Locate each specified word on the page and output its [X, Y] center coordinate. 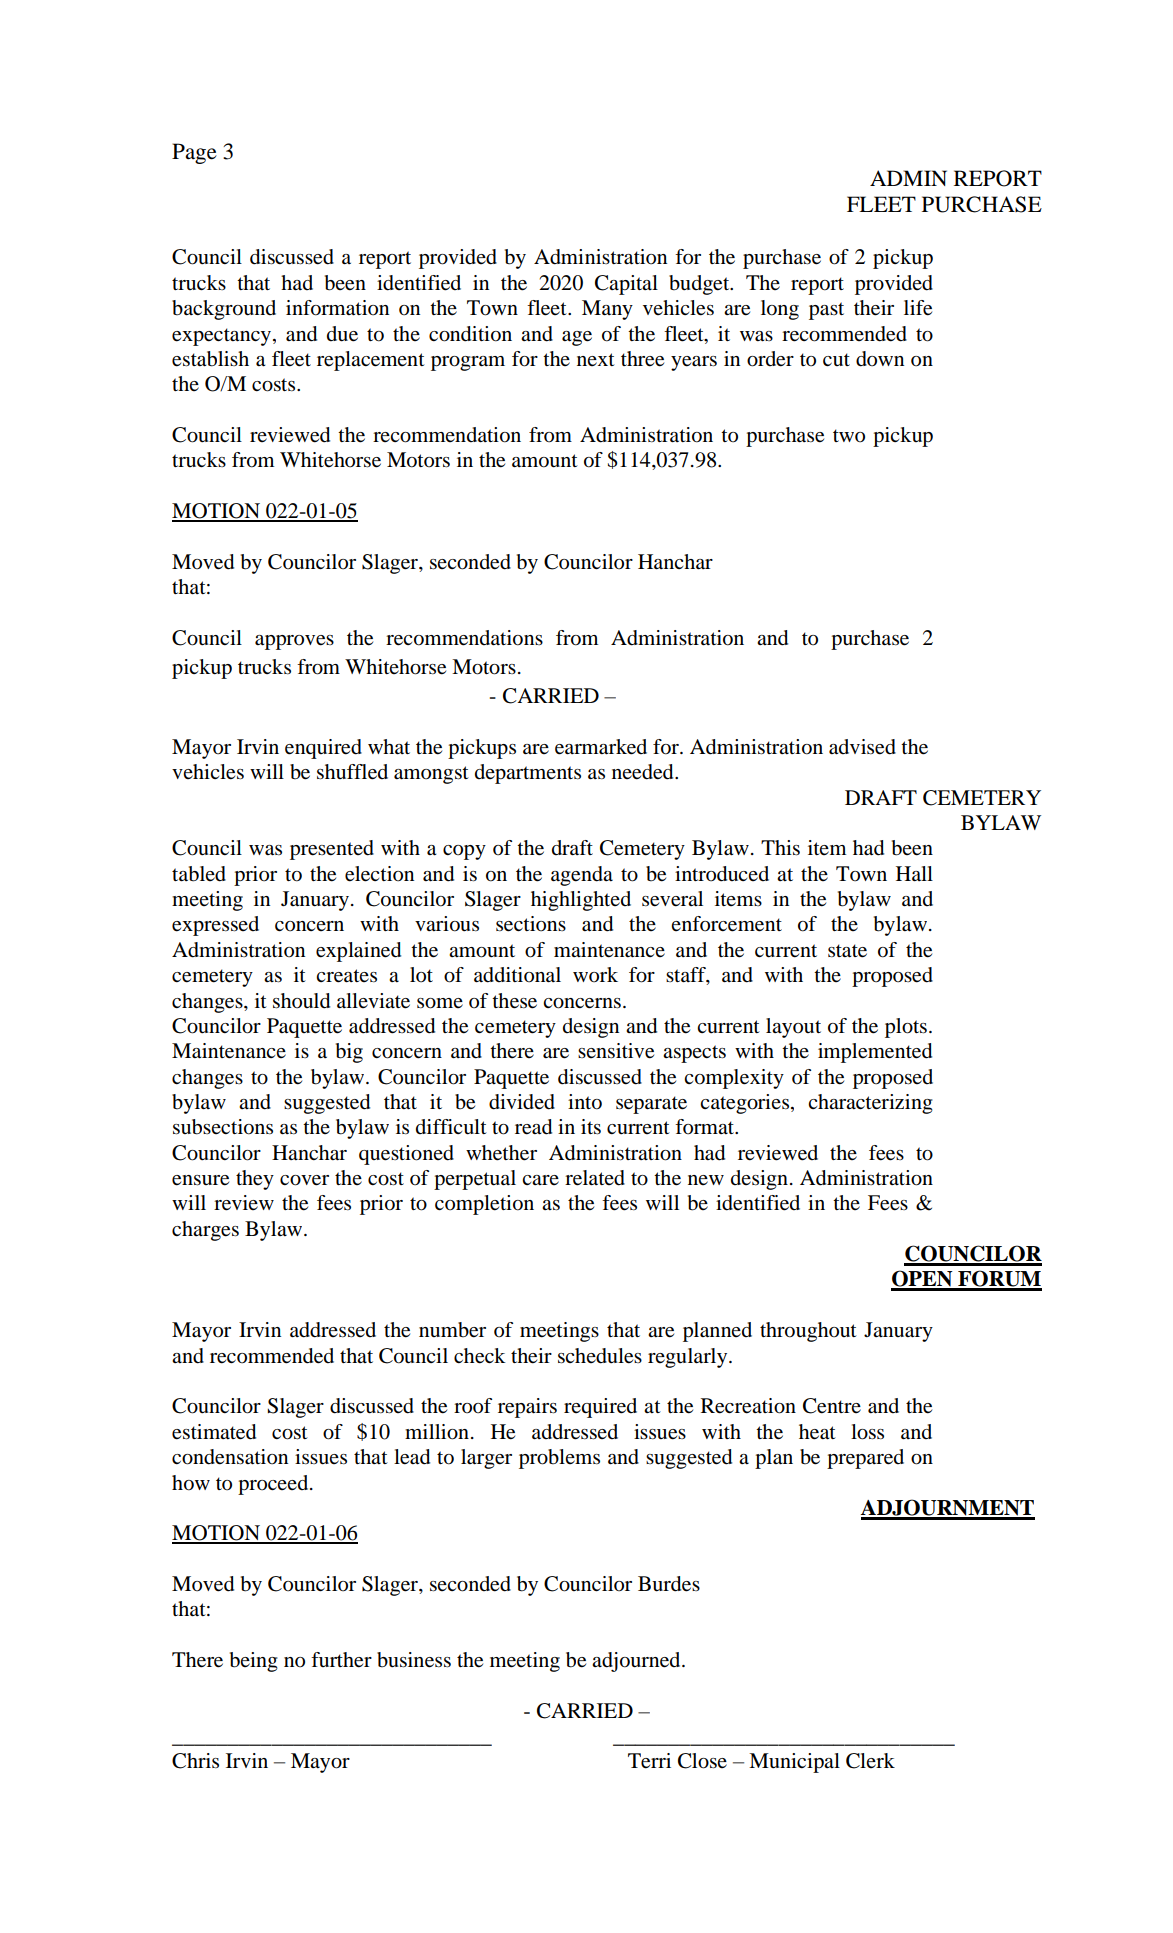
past [826, 311]
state [847, 951]
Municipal [794, 1763]
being [254, 1662]
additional [517, 975]
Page [194, 153]
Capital [626, 285]
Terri [649, 1761]
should [301, 1001]
